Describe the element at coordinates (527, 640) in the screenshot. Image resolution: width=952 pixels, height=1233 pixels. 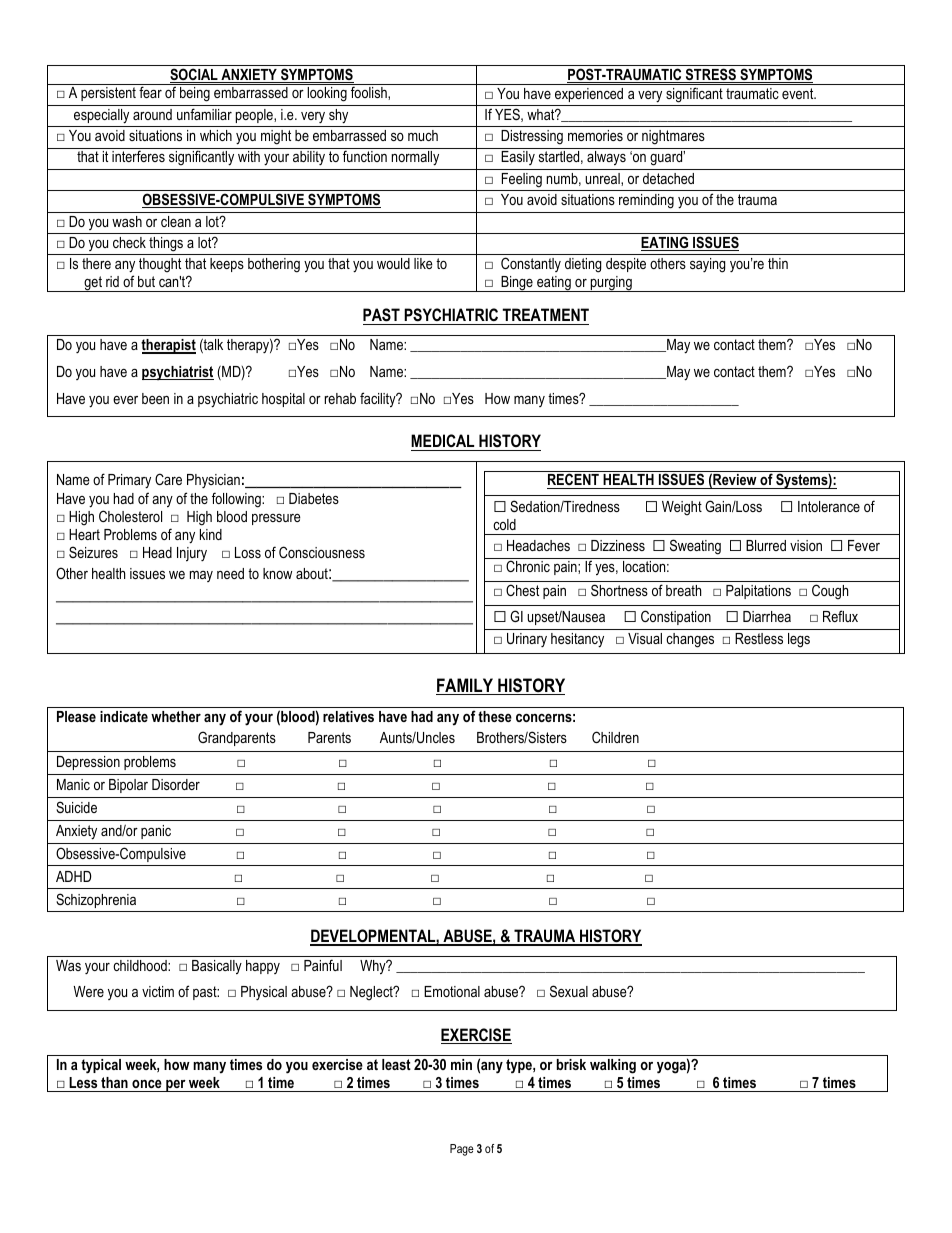
I see `Urinary` at that location.
